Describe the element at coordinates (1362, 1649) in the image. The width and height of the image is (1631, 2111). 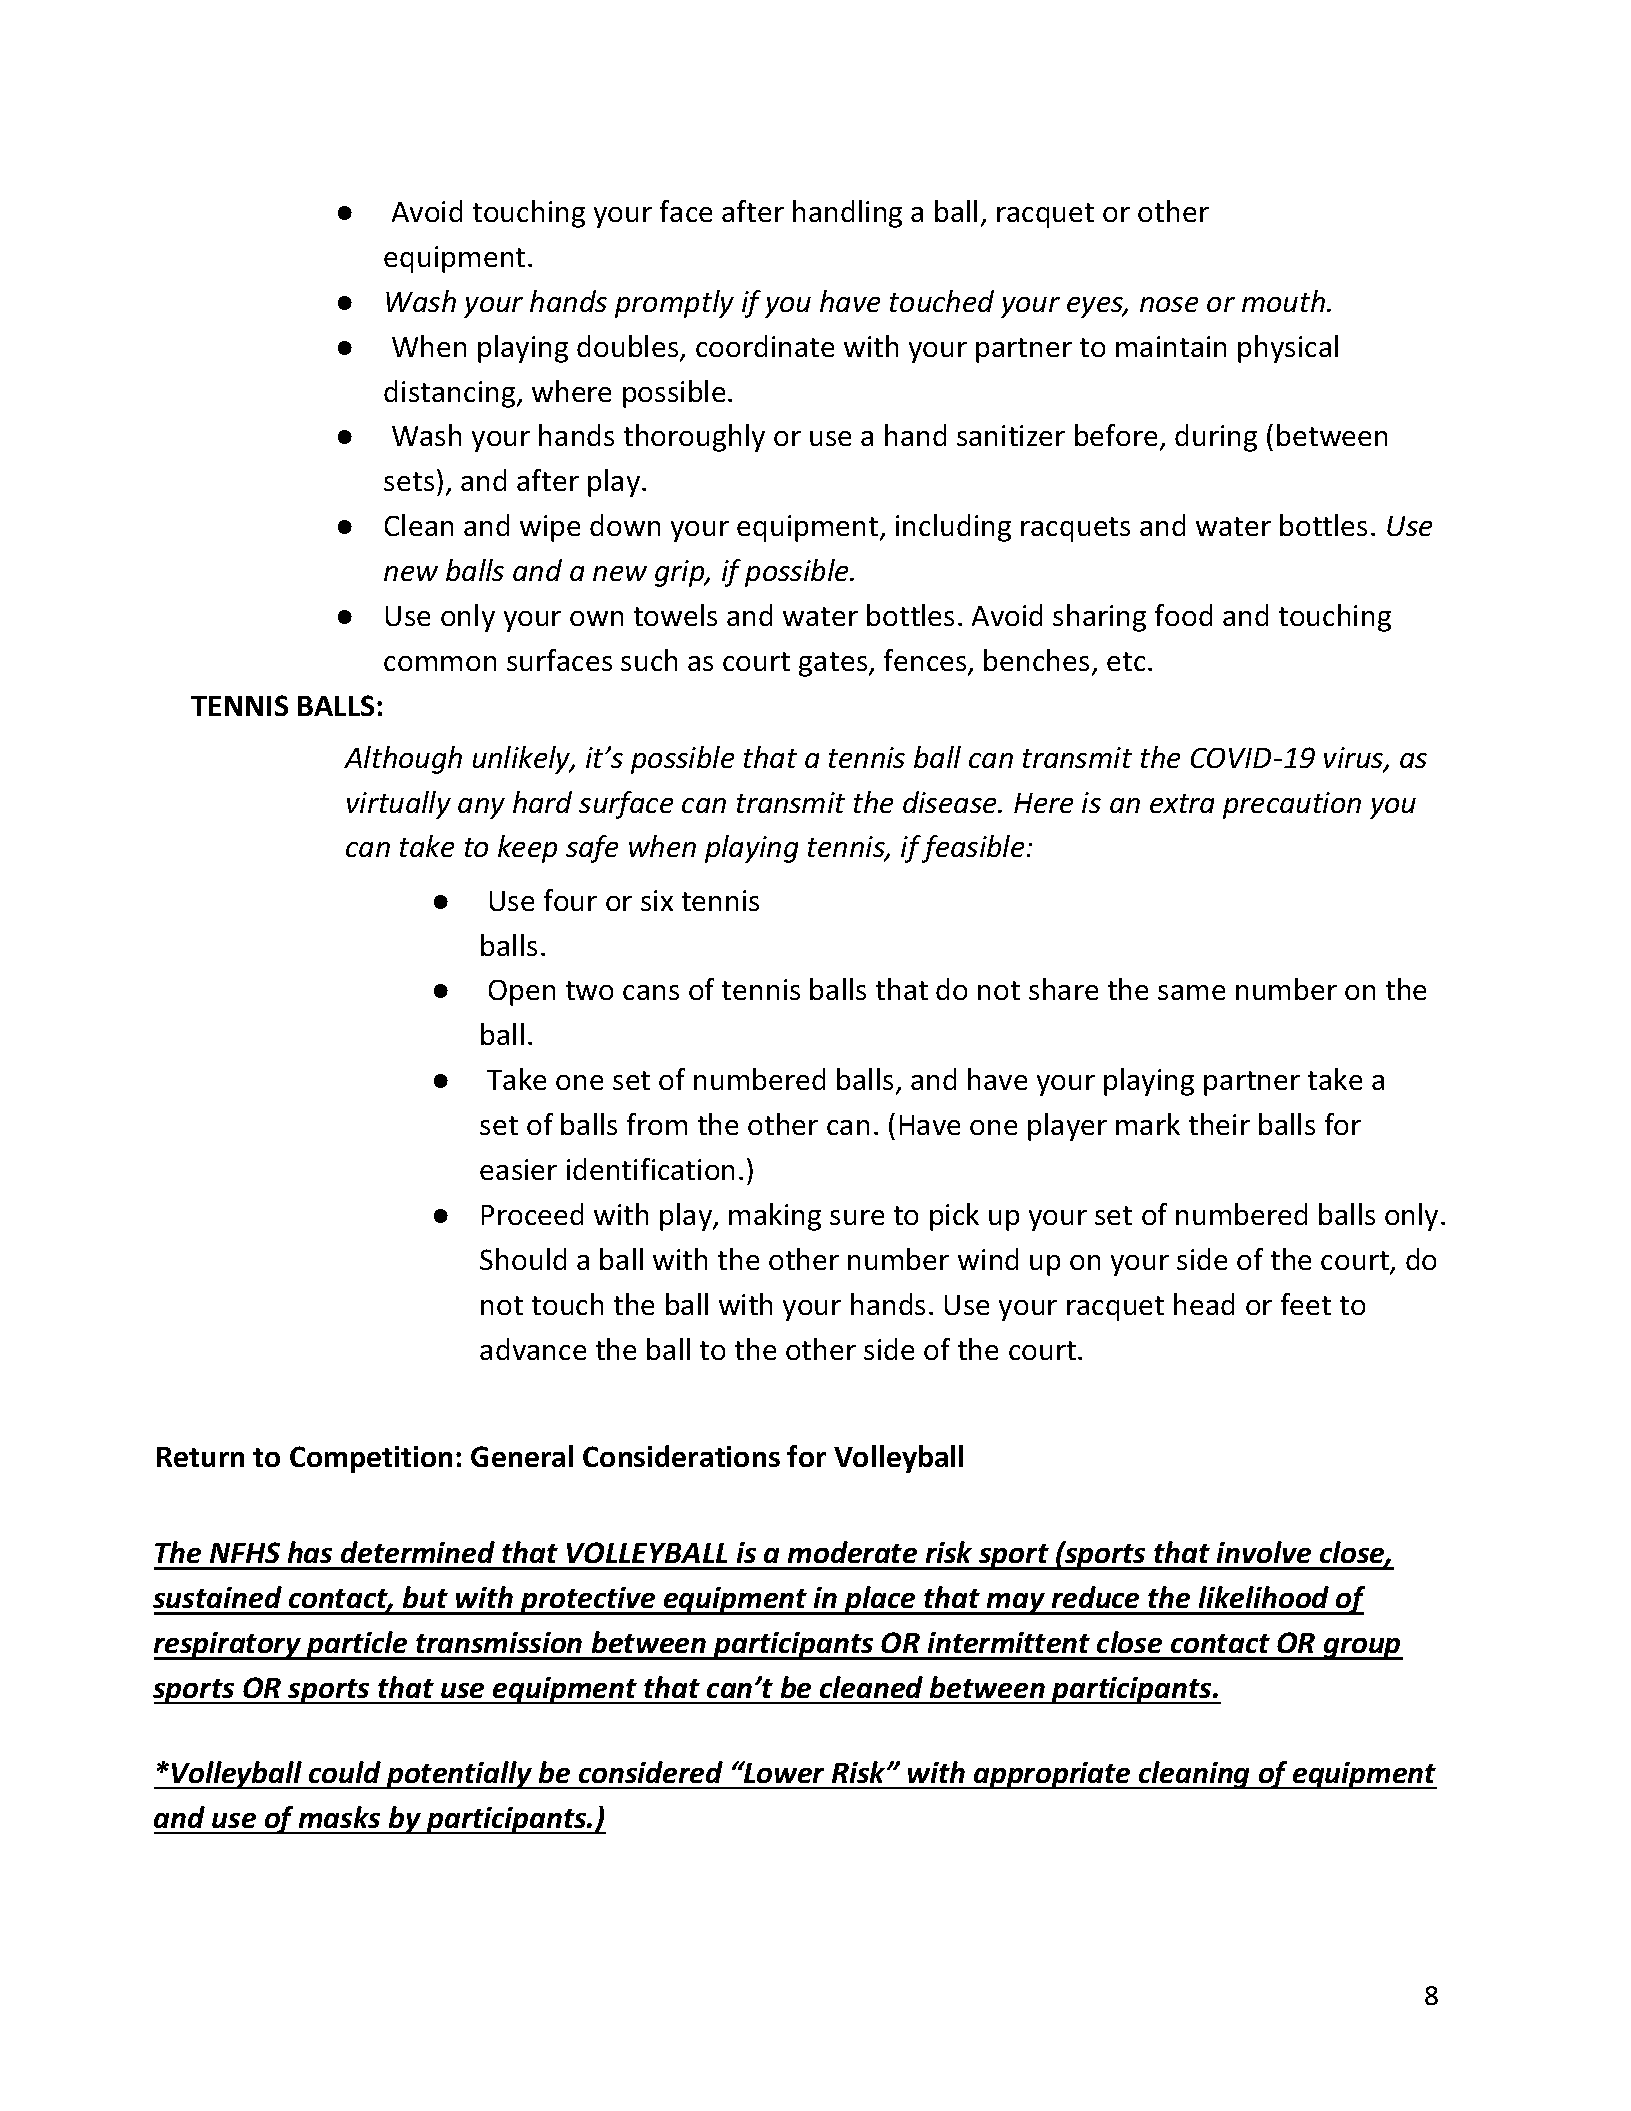
I see `group` at that location.
